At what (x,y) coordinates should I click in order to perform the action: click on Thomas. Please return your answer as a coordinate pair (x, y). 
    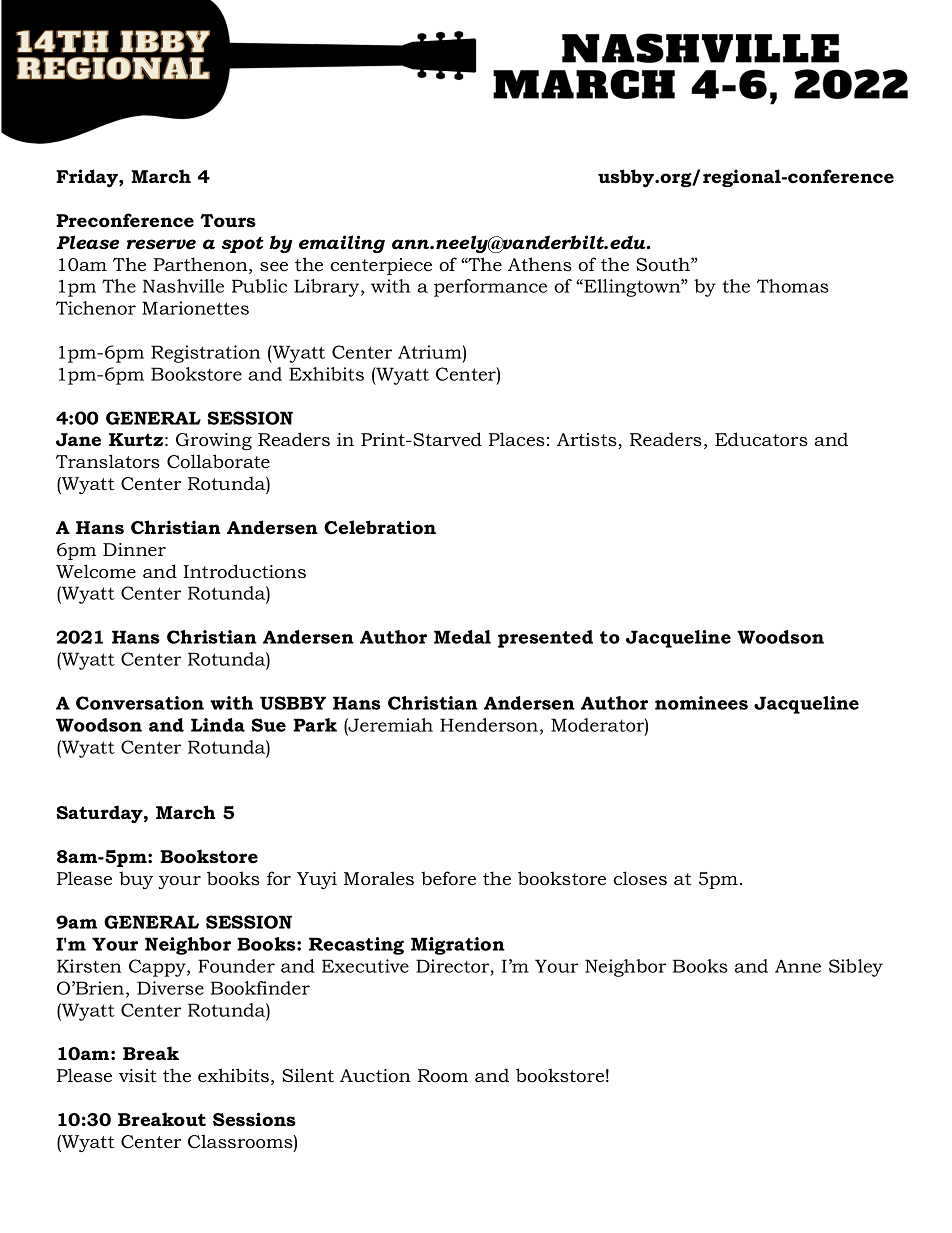
    Looking at the image, I should click on (793, 286).
